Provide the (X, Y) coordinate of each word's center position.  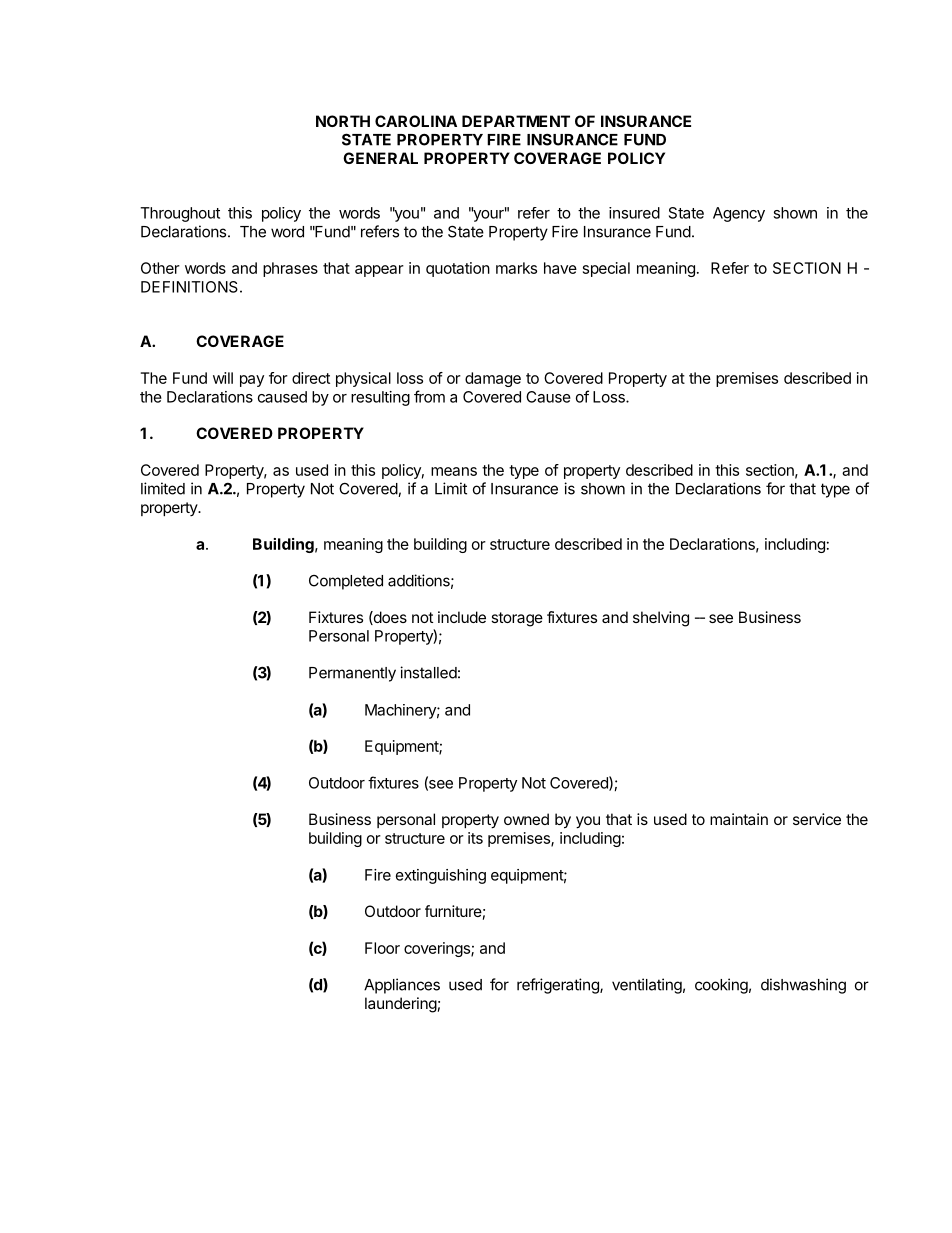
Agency (739, 214)
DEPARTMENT (516, 121)
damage (493, 379)
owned (526, 819)
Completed (346, 582)
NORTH (343, 121)
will (223, 378)
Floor (382, 948)
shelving (661, 619)
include (462, 617)
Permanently (352, 674)
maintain (739, 819)
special (606, 269)
